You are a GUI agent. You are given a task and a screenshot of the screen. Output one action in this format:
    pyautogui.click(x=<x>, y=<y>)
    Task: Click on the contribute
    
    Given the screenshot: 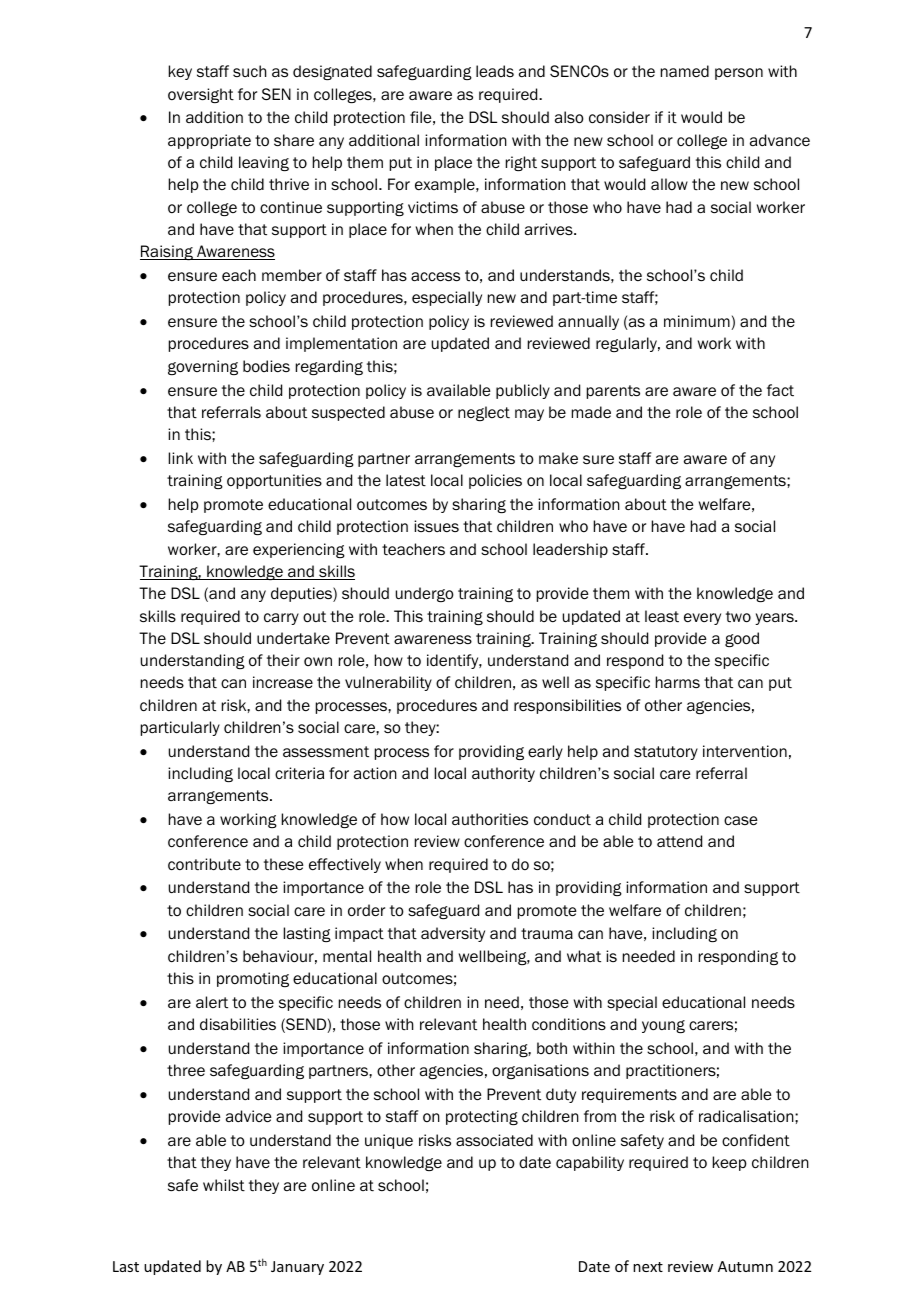 What is the action you would take?
    pyautogui.click(x=204, y=864)
